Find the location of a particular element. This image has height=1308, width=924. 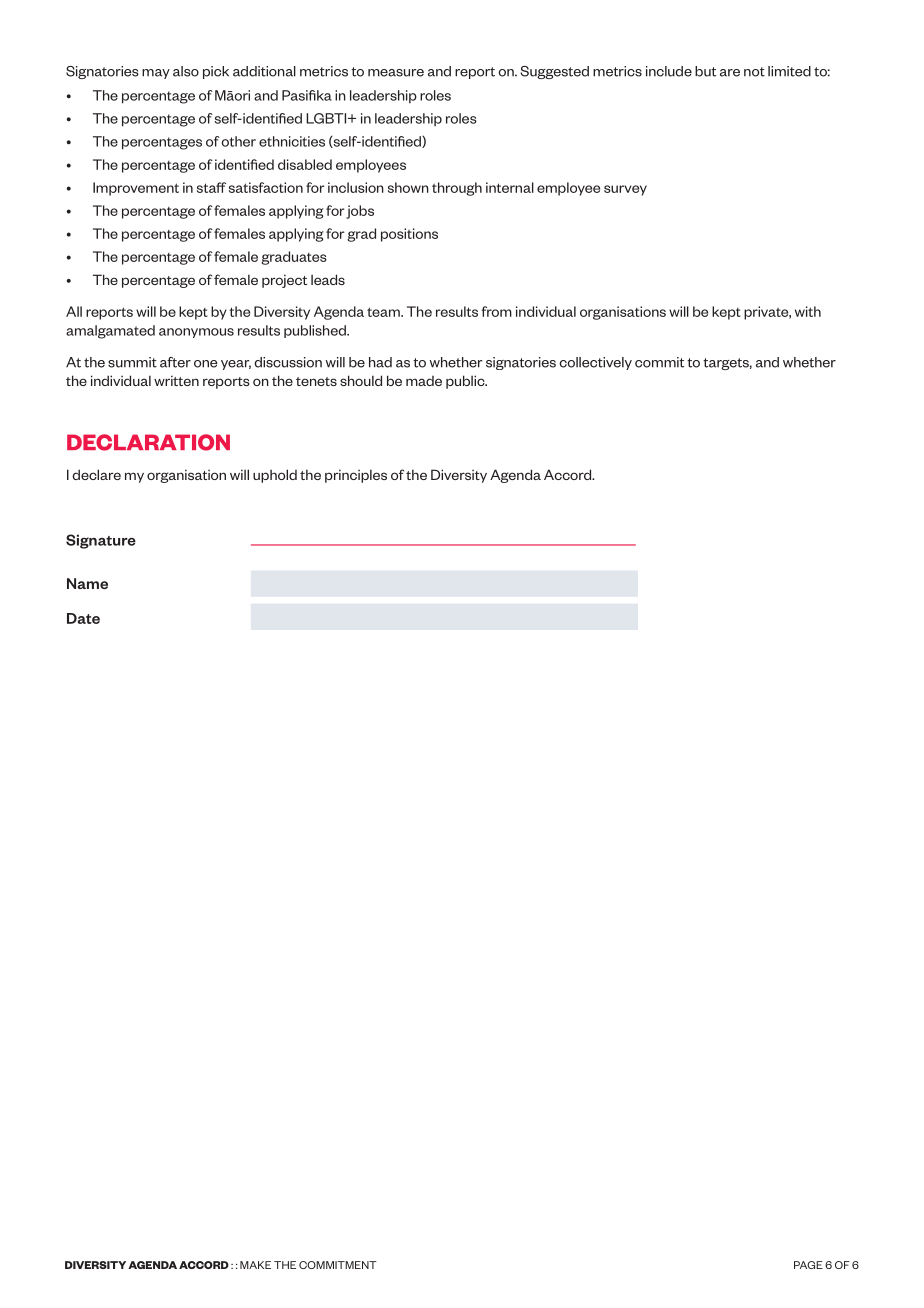

DECLARATION is located at coordinates (148, 442).
